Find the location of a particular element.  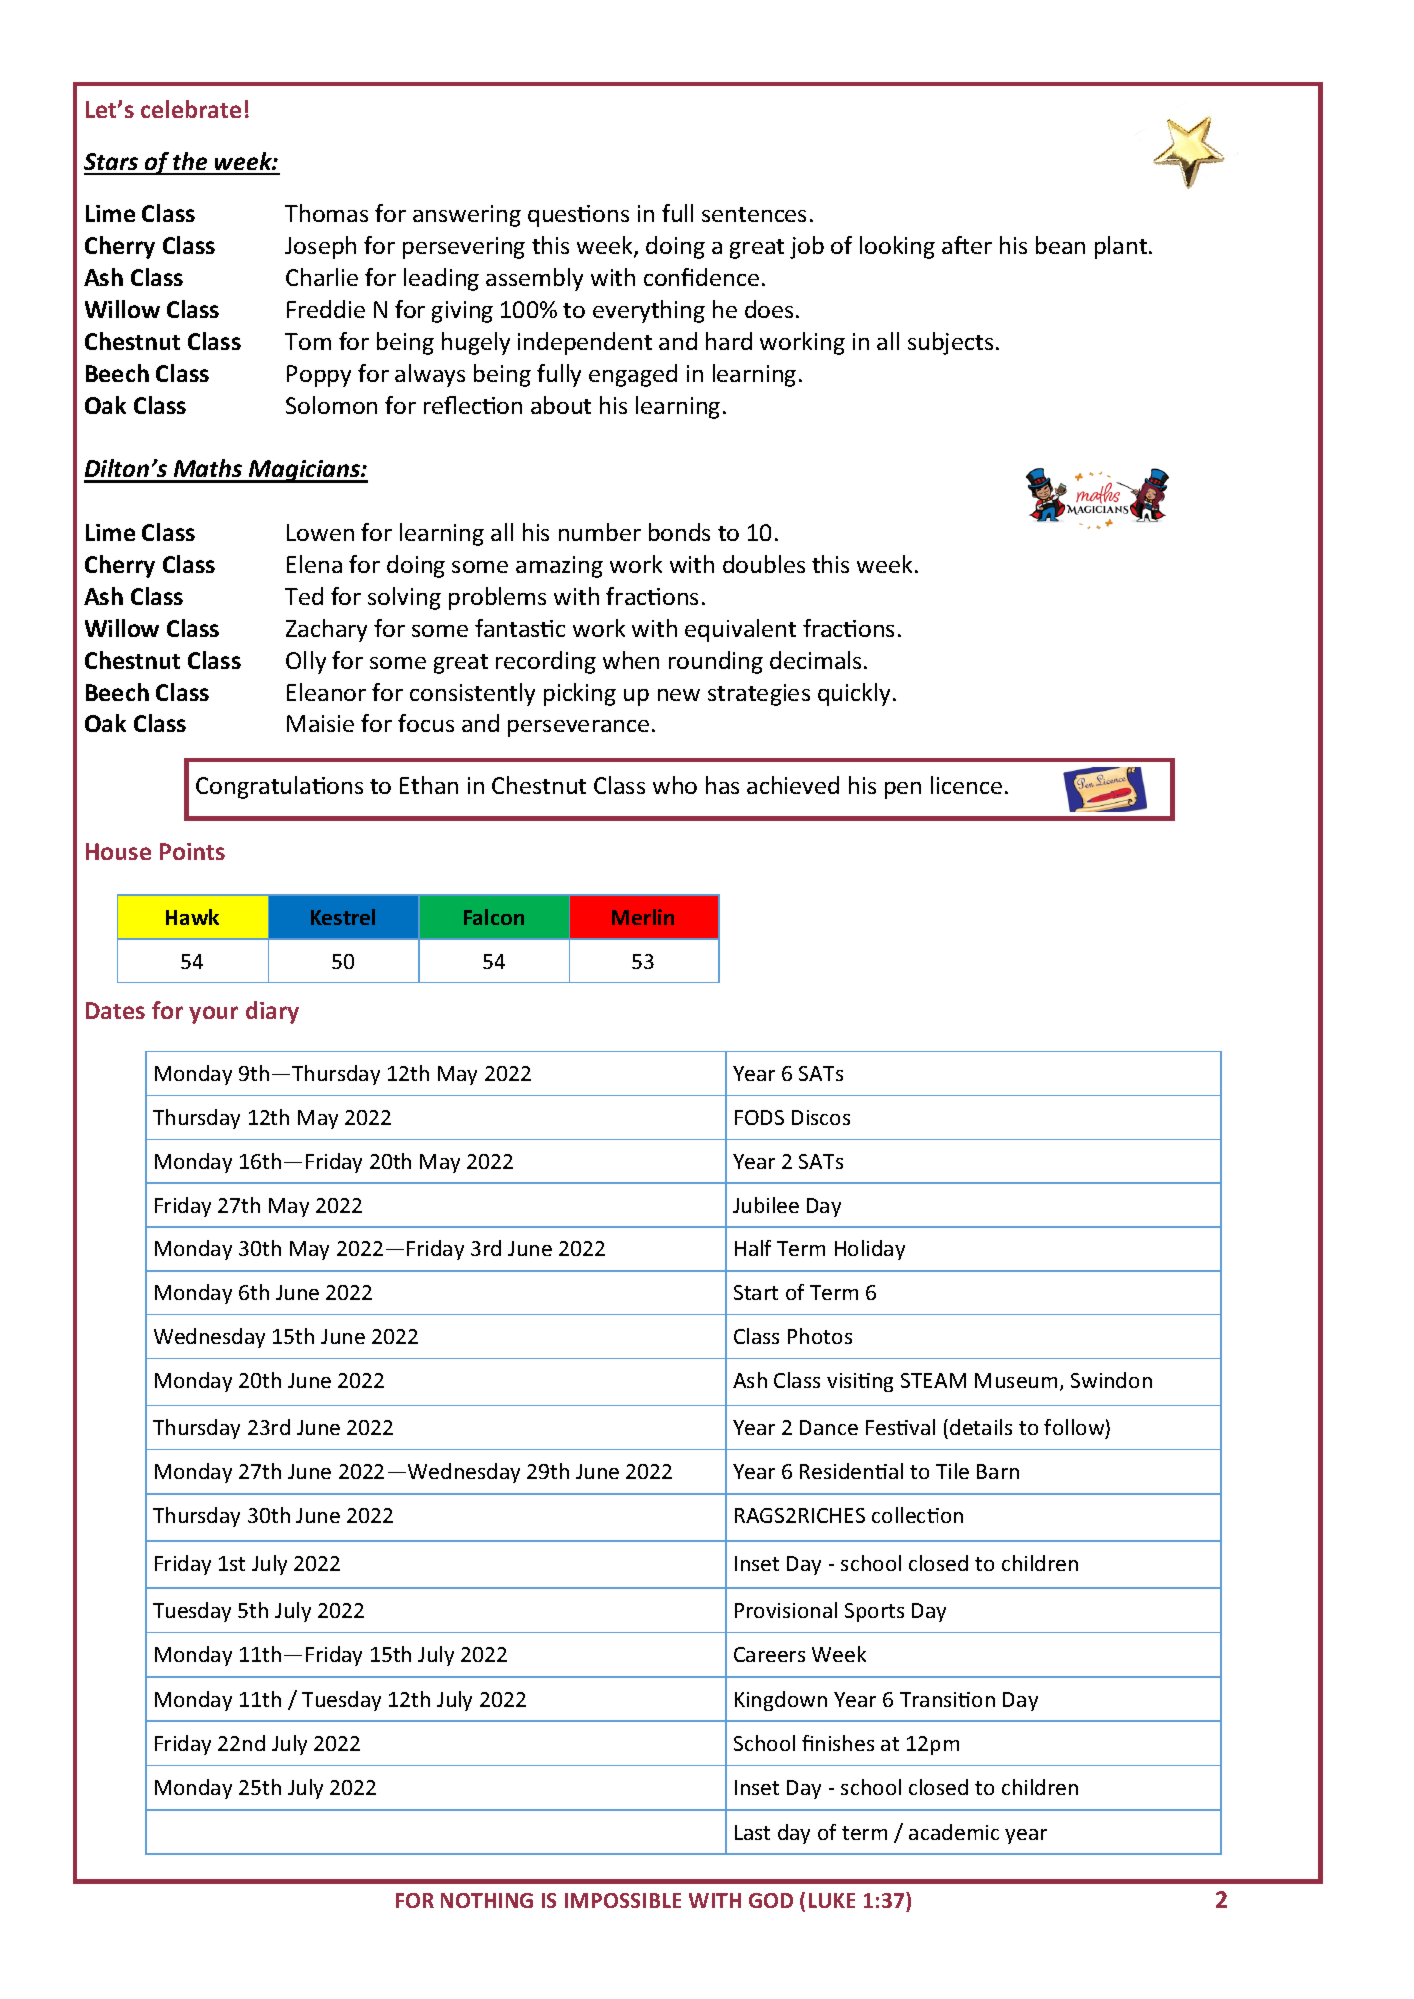

celebrate is located at coordinates (191, 109).
